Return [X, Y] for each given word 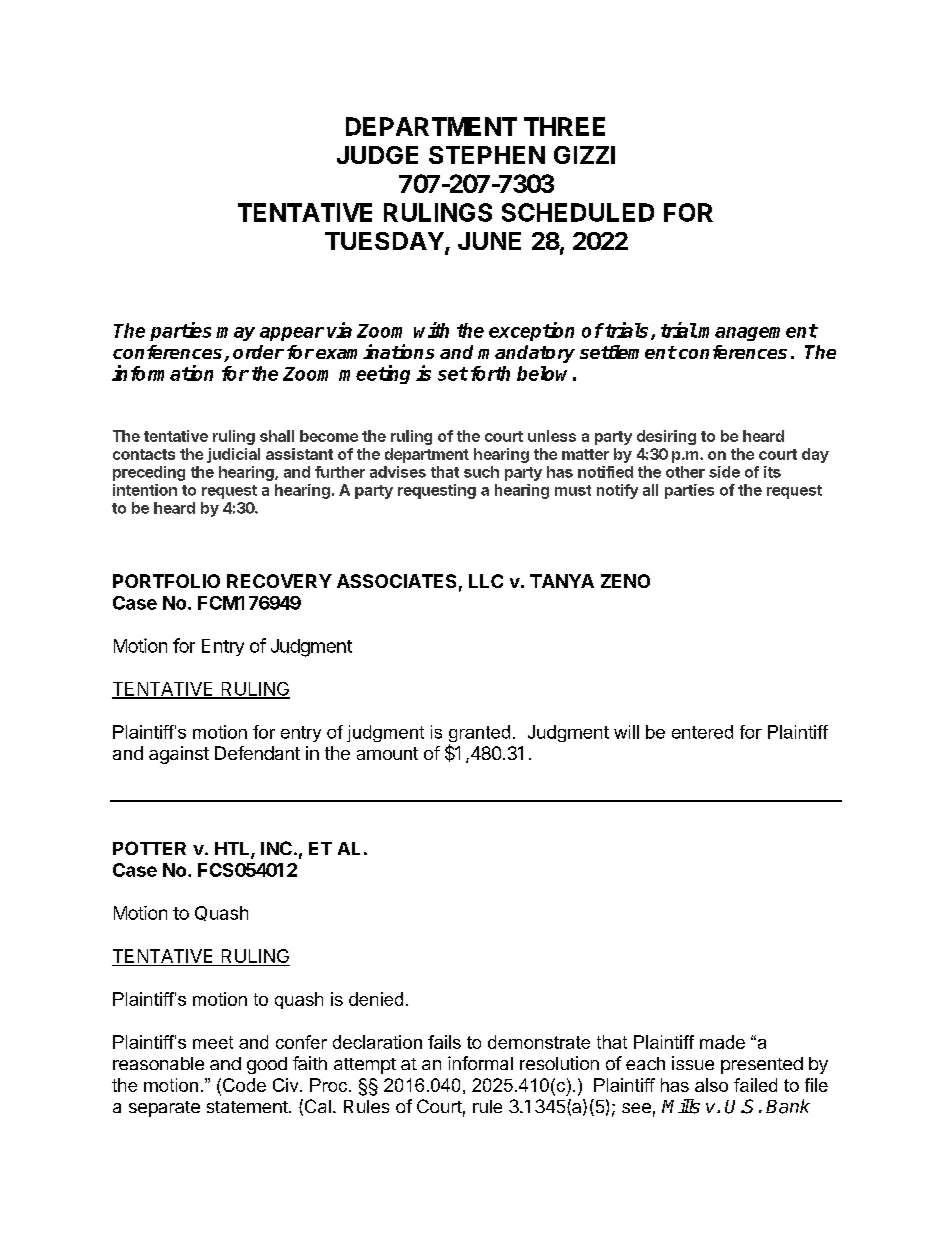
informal [480, 1063]
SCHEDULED [578, 212]
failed [755, 1085]
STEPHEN [487, 155]
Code [244, 1085]
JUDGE [377, 155]
